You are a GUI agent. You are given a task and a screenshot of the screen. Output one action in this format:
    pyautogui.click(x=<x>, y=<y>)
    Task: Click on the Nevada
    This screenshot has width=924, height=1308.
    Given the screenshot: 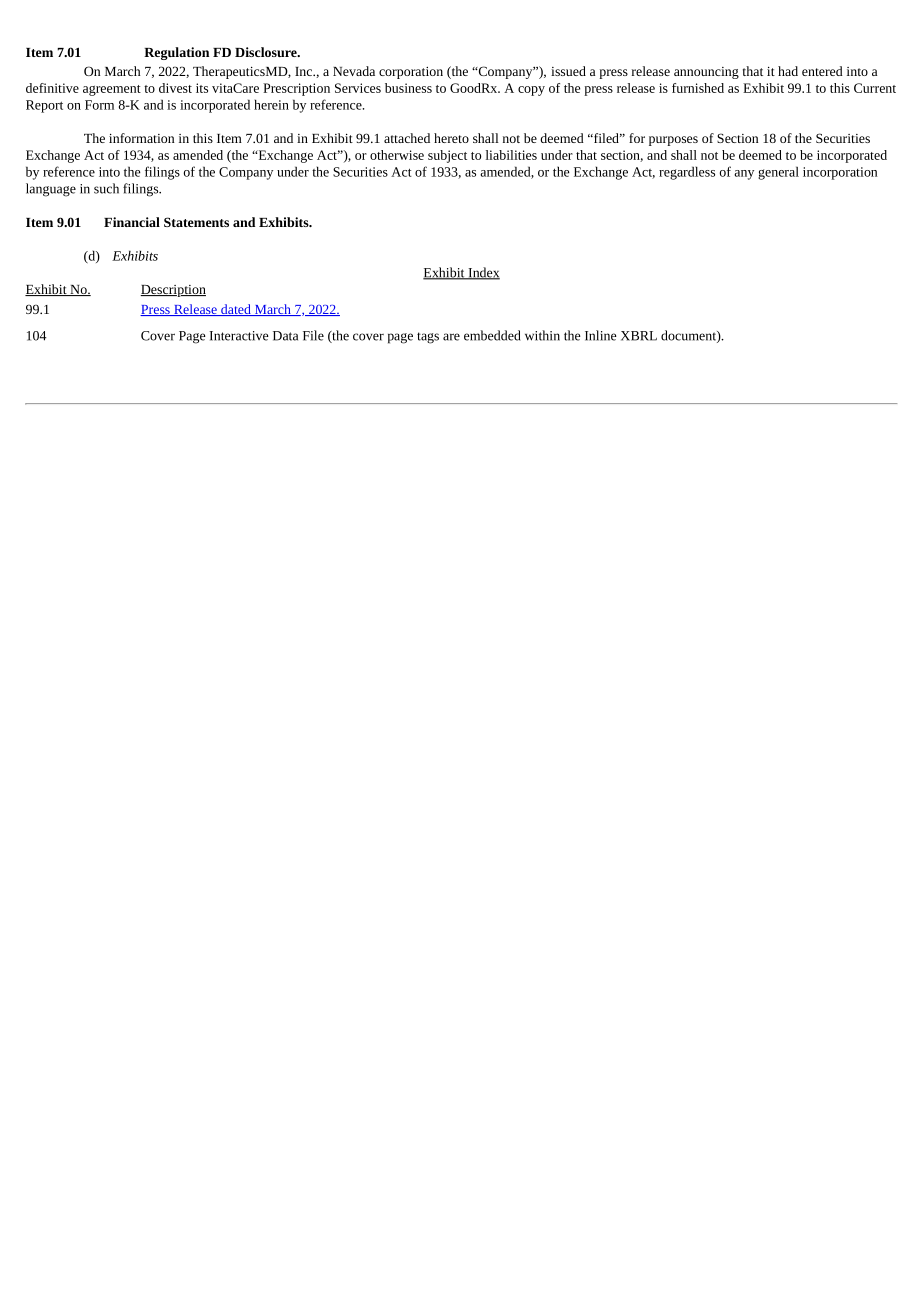 What is the action you would take?
    pyautogui.click(x=354, y=71)
